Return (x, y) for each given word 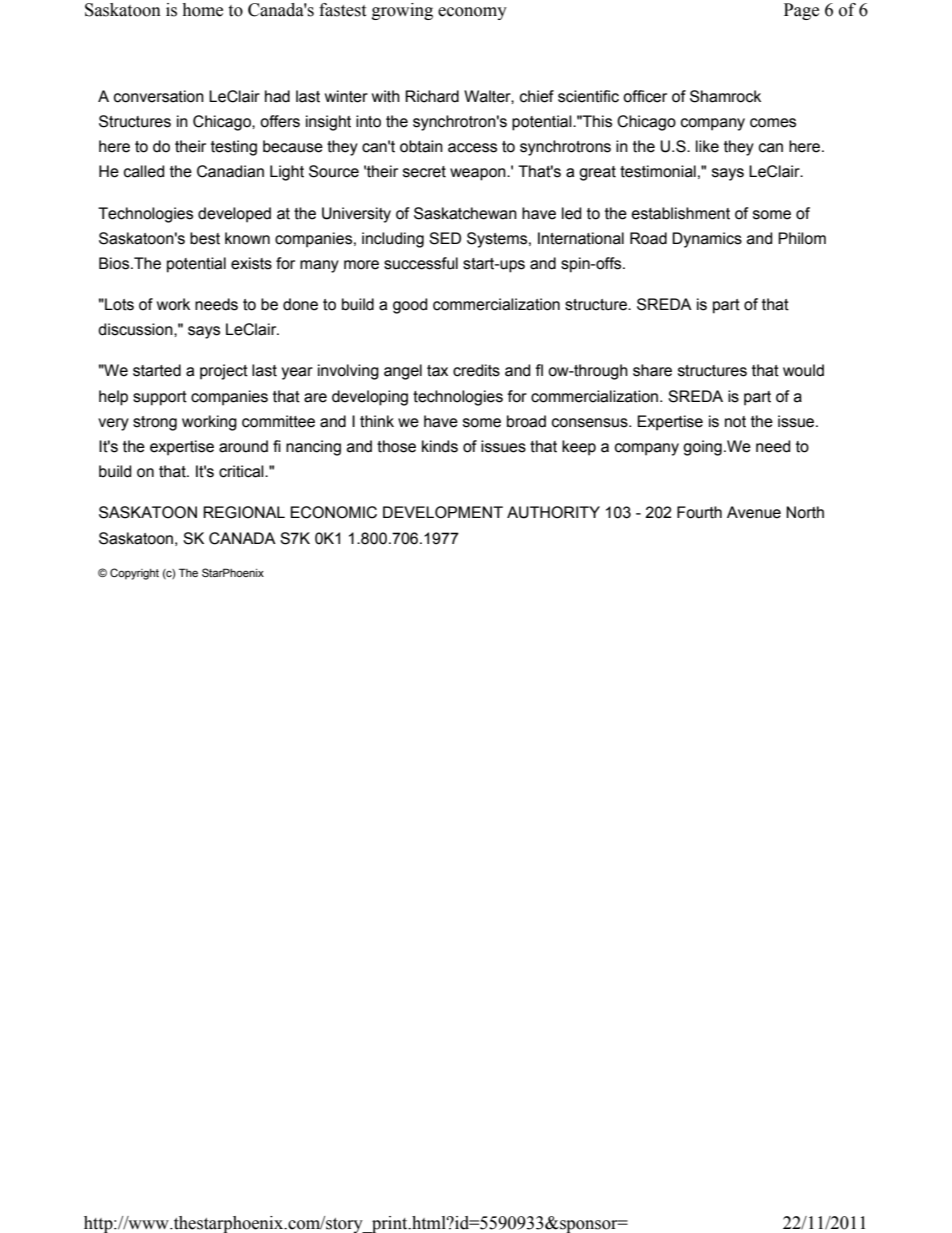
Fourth (699, 512)
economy (472, 13)
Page (801, 11)
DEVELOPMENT (443, 512)
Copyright (134, 574)
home (202, 10)
